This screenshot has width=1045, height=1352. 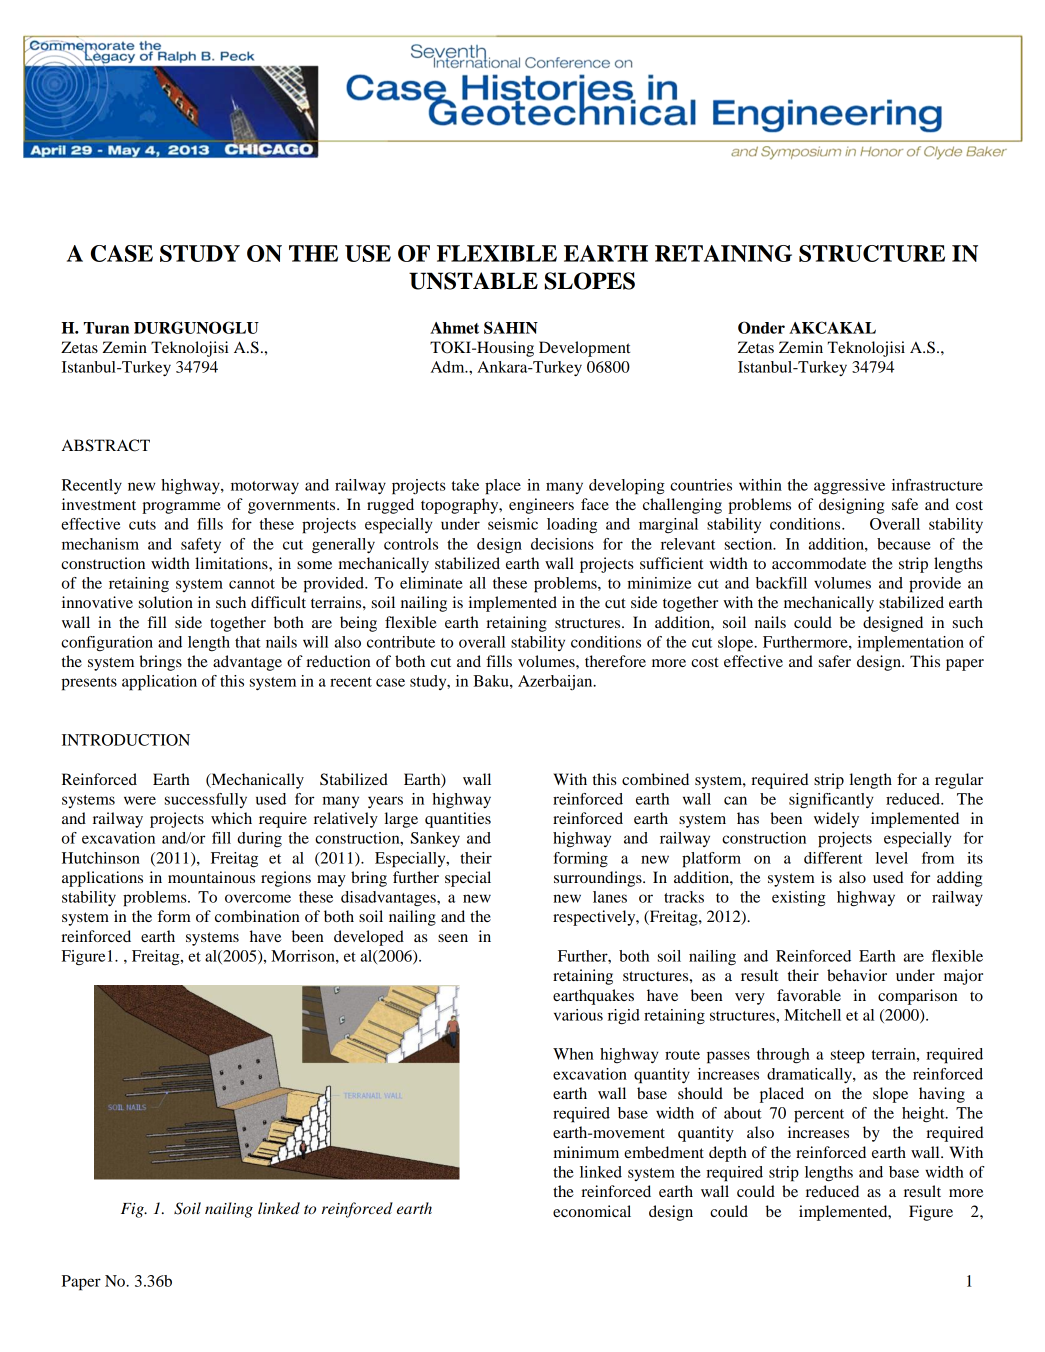 What do you see at coordinates (831, 801) in the screenshot?
I see `significantly` at bounding box center [831, 801].
